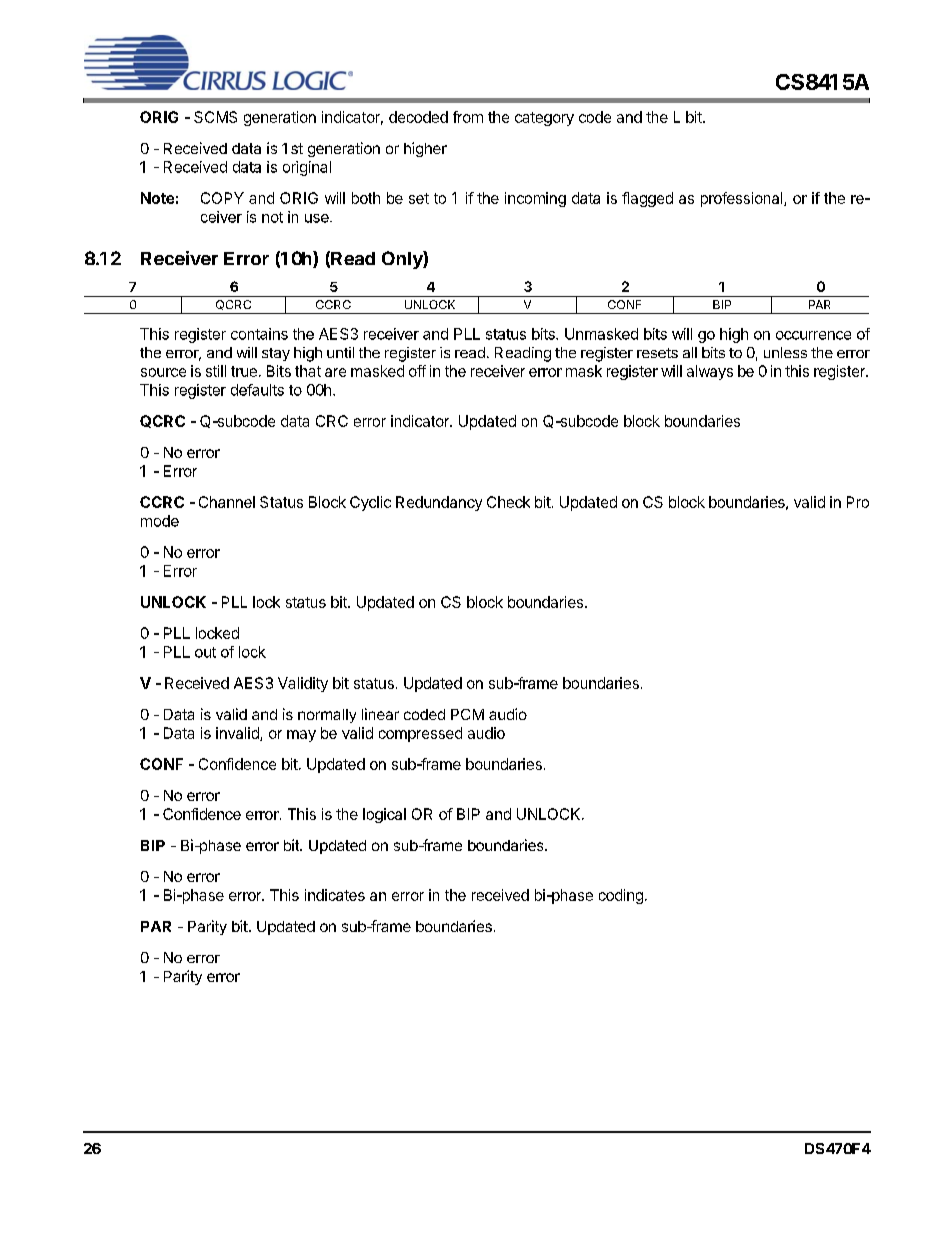 Image resolution: width=952 pixels, height=1235 pixels. What do you see at coordinates (468, 117) in the document?
I see `from` at bounding box center [468, 117].
